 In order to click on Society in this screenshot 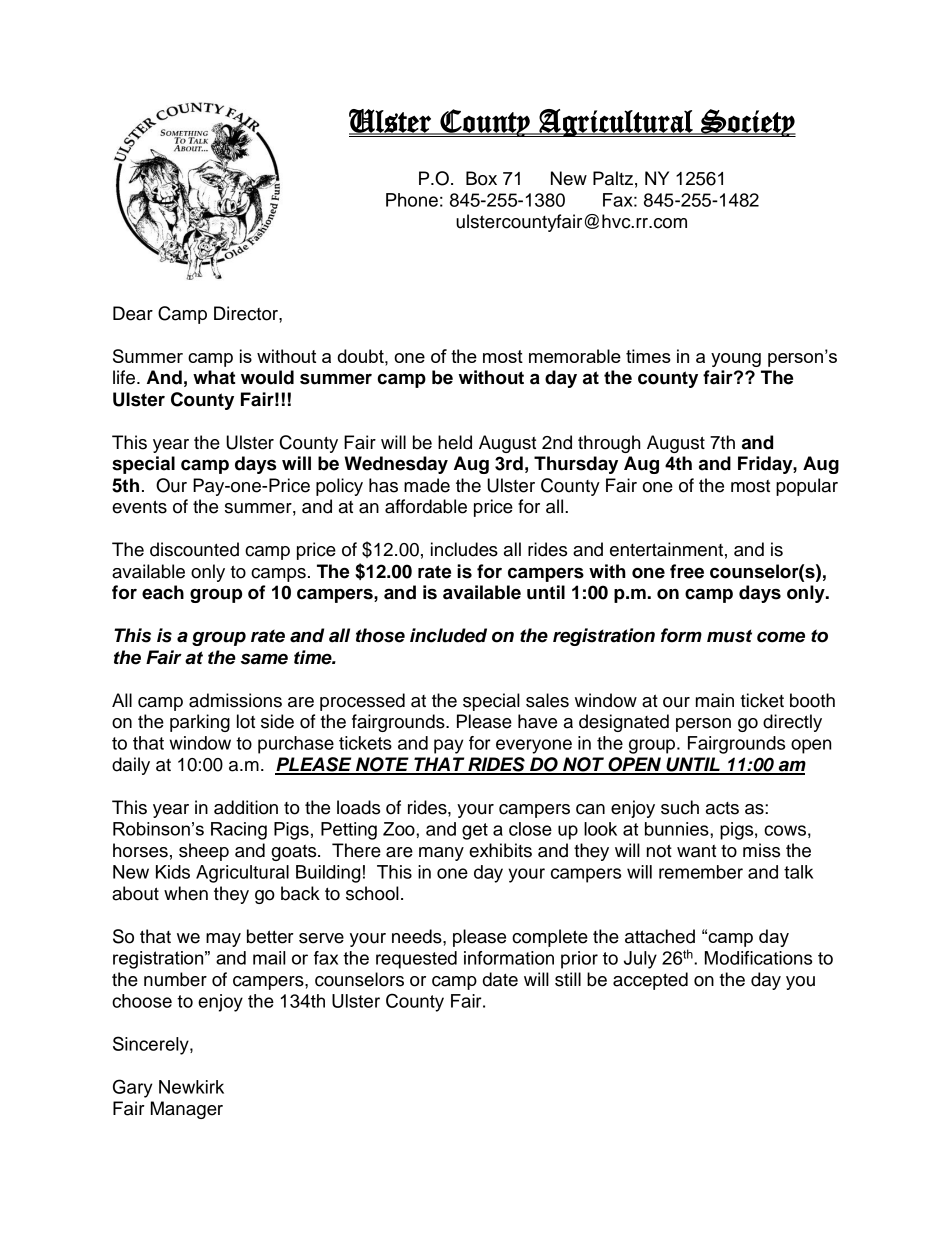, I will do `click(747, 123)`.
